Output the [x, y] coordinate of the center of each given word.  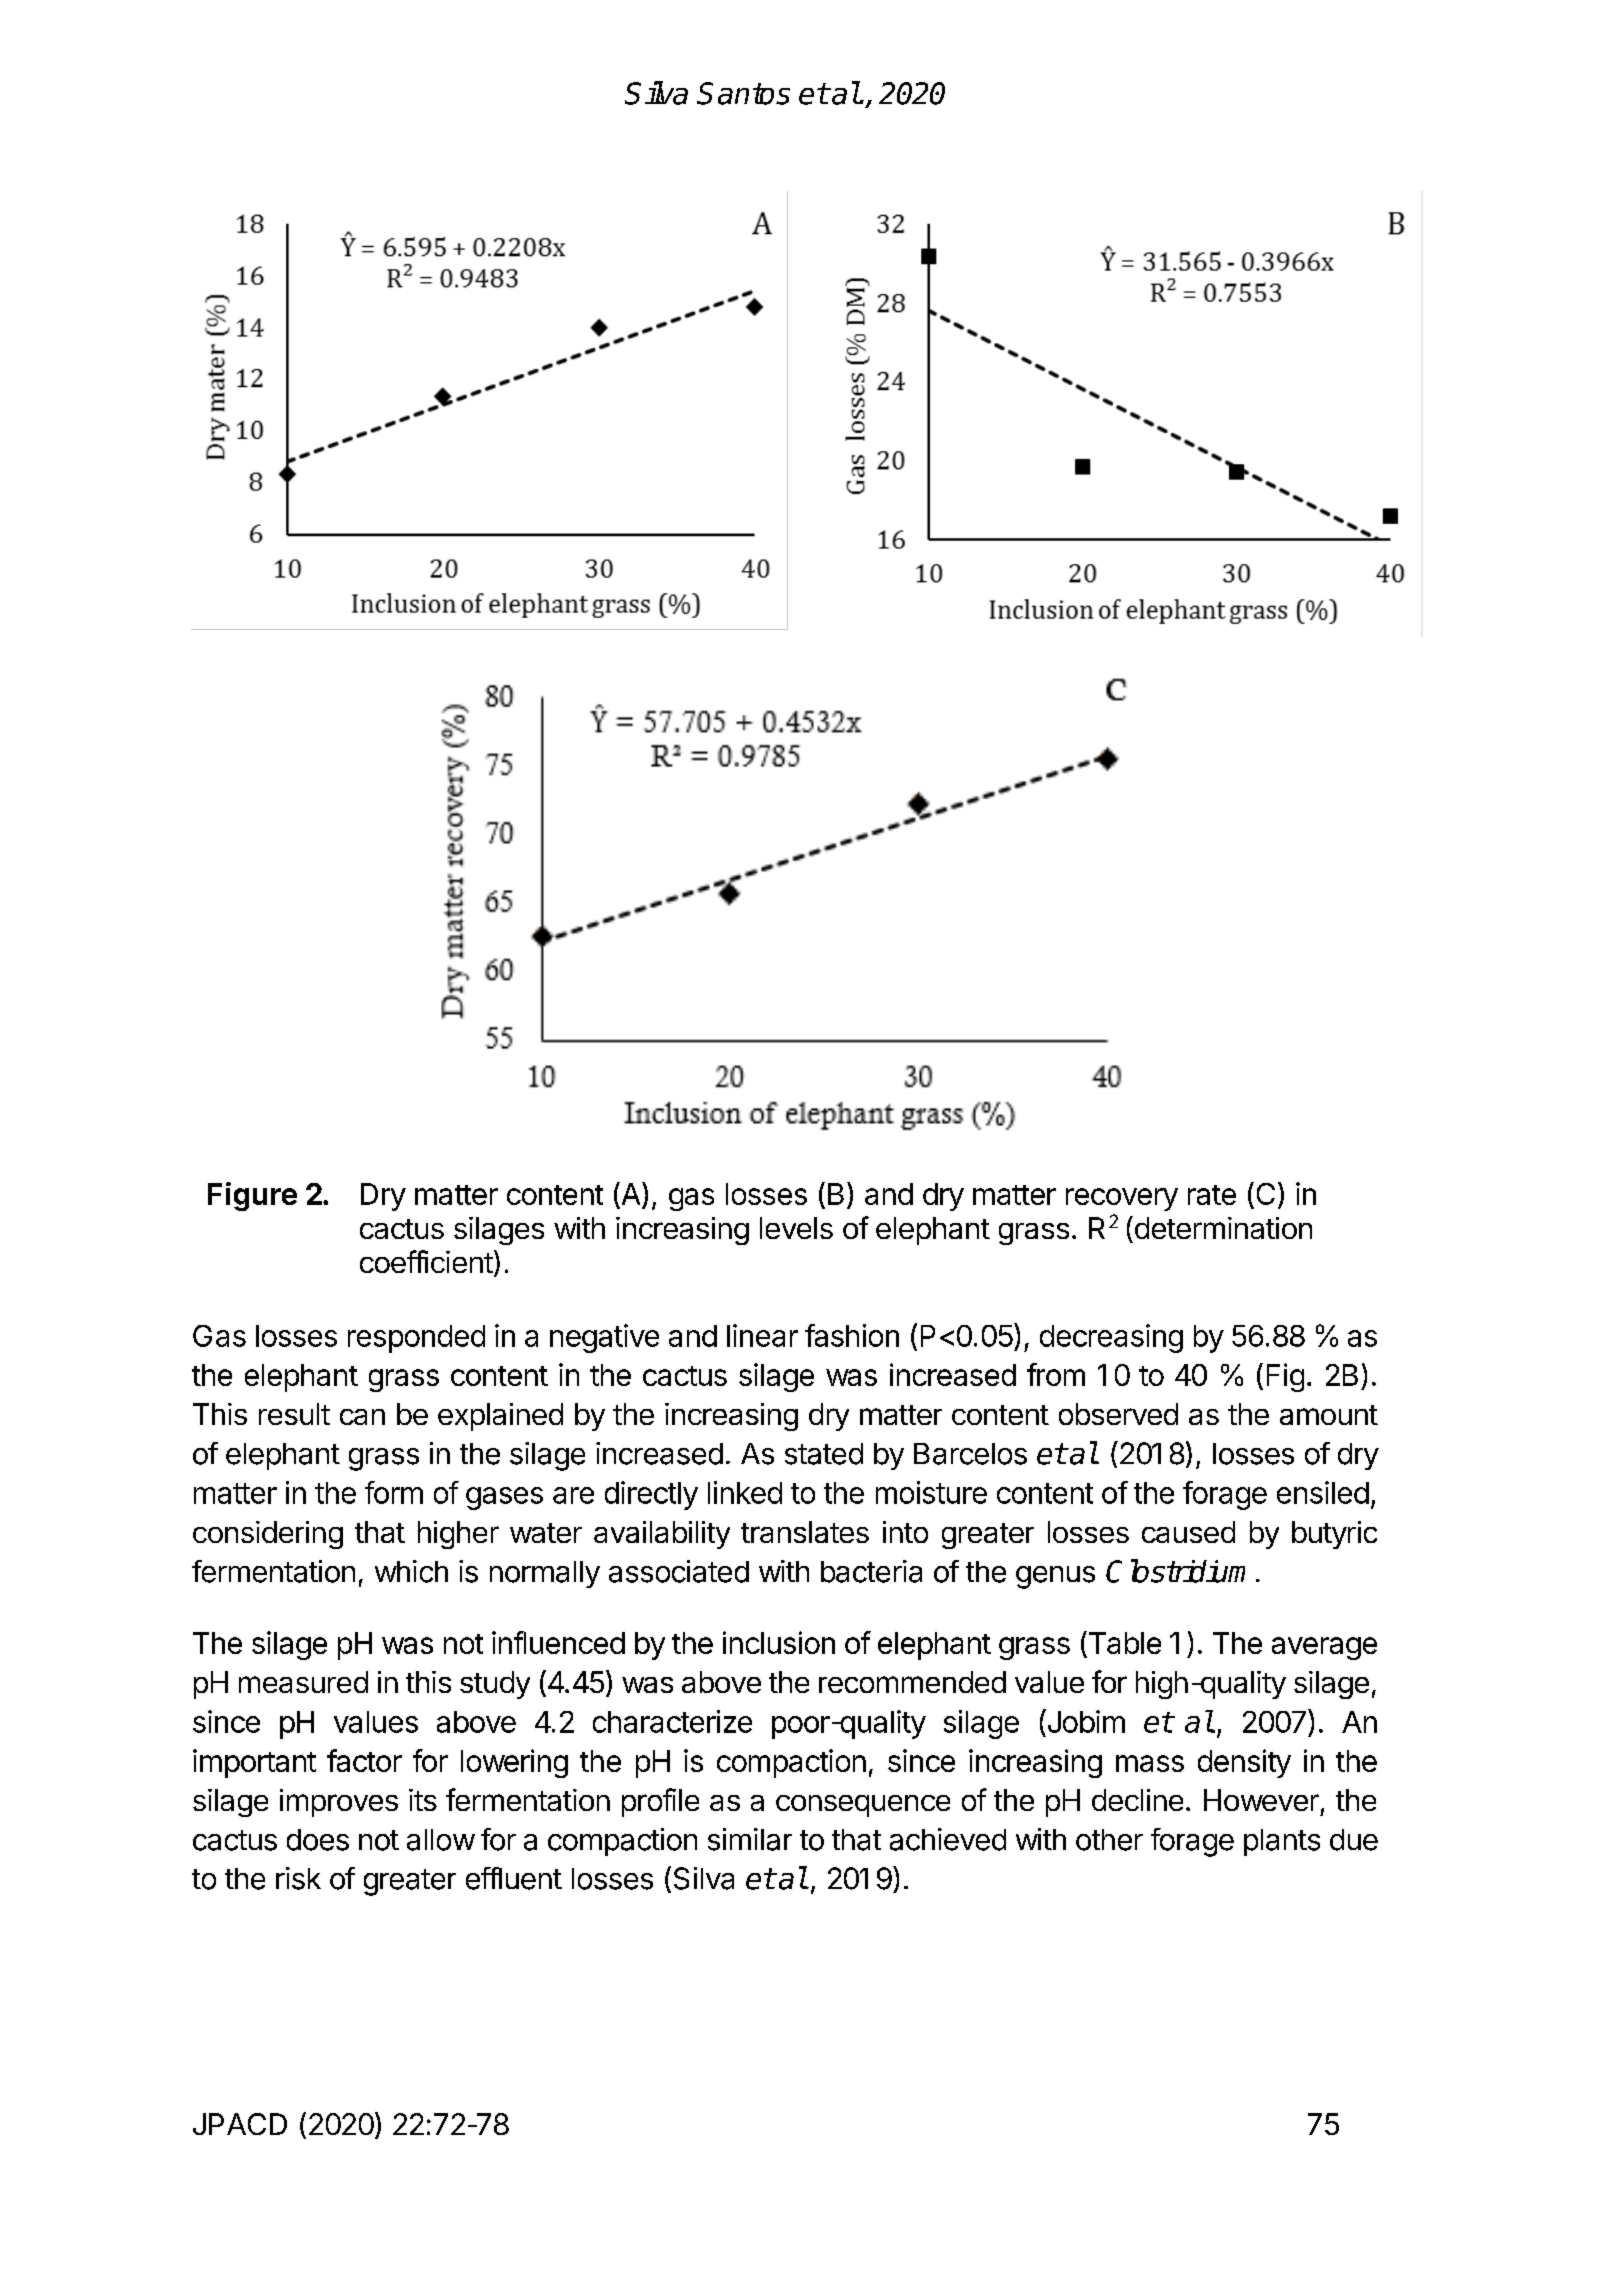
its [423, 1800]
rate [1212, 1195]
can [362, 1417]
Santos [743, 93]
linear [762, 1335]
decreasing [1111, 1338]
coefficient [426, 1261]
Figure [252, 1196]
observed [1118, 1414]
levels [796, 1228]
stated [824, 1454]
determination [1222, 1227]
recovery [1122, 1199]
